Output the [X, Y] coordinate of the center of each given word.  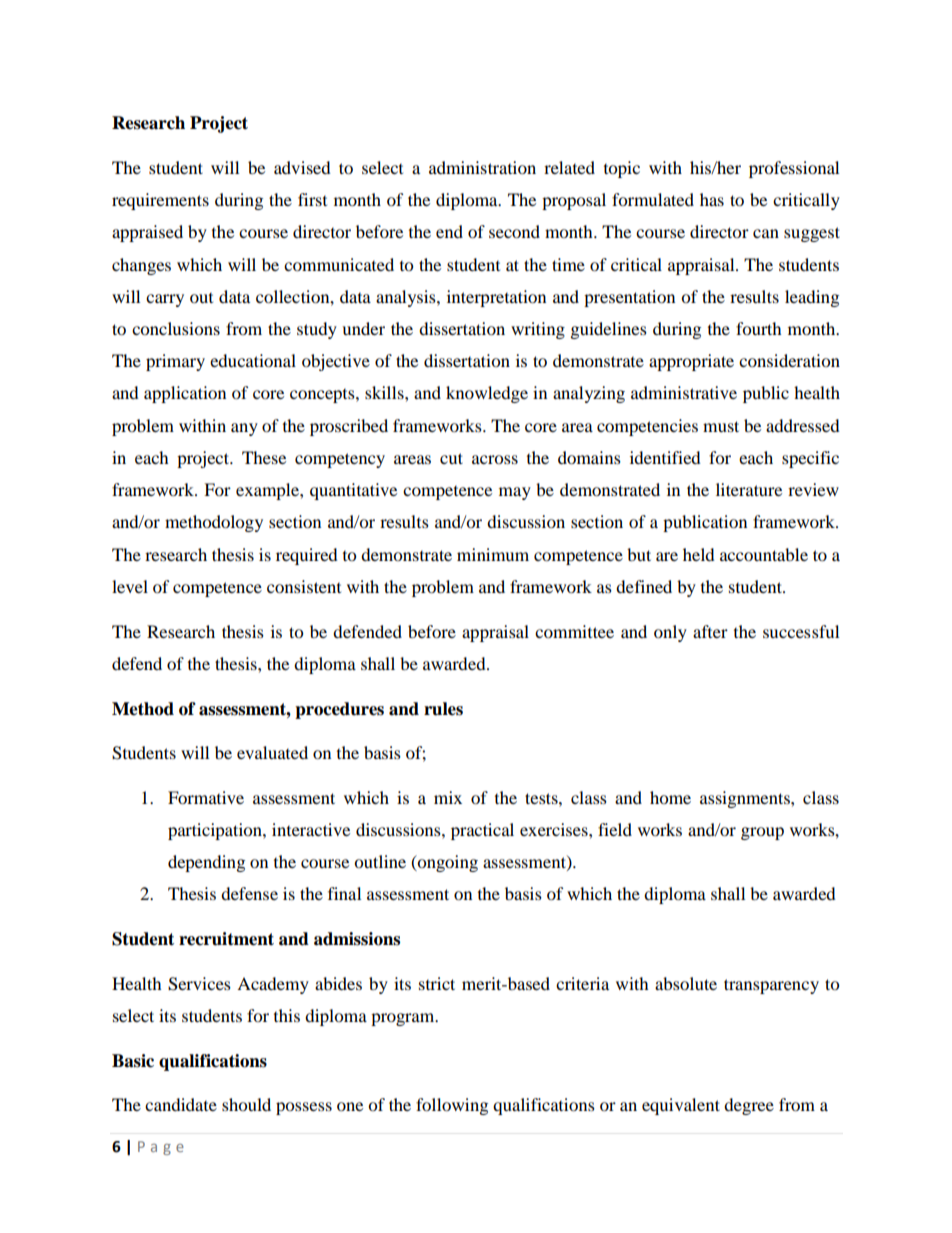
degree [749, 1106]
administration [482, 167]
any [244, 429]
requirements [160, 201]
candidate [181, 1104]
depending [206, 863]
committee [574, 631]
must [721, 426]
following [452, 1106]
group [762, 833]
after [710, 631]
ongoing [446, 863]
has [712, 199]
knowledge [487, 394]
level [130, 586]
